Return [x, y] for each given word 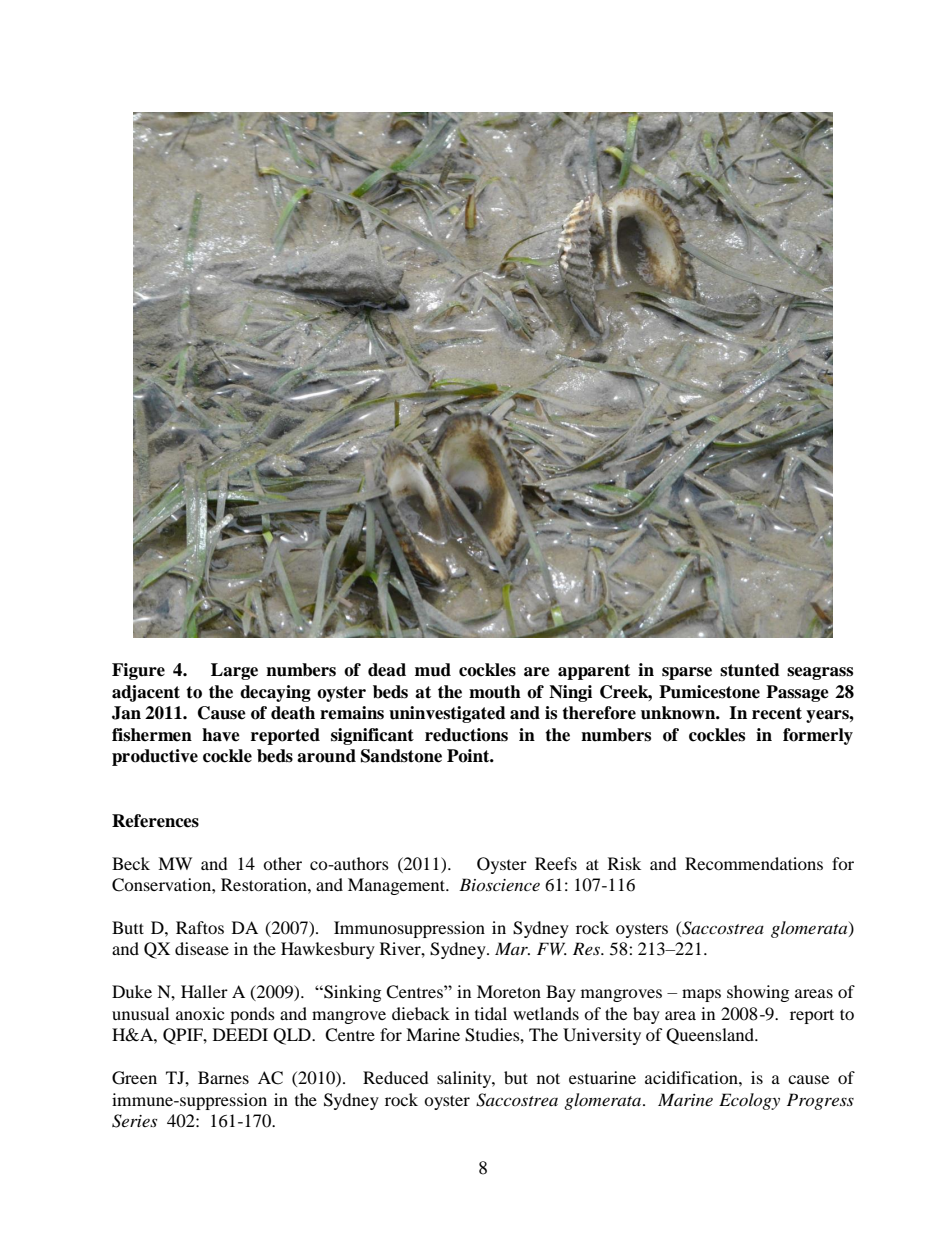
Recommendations [754, 863]
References [155, 821]
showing [758, 993]
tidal [491, 1013]
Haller [204, 991]
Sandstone [401, 756]
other [282, 863]
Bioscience [499, 884]
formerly [818, 736]
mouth [495, 692]
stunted [750, 670]
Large [234, 671]
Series [134, 1121]
